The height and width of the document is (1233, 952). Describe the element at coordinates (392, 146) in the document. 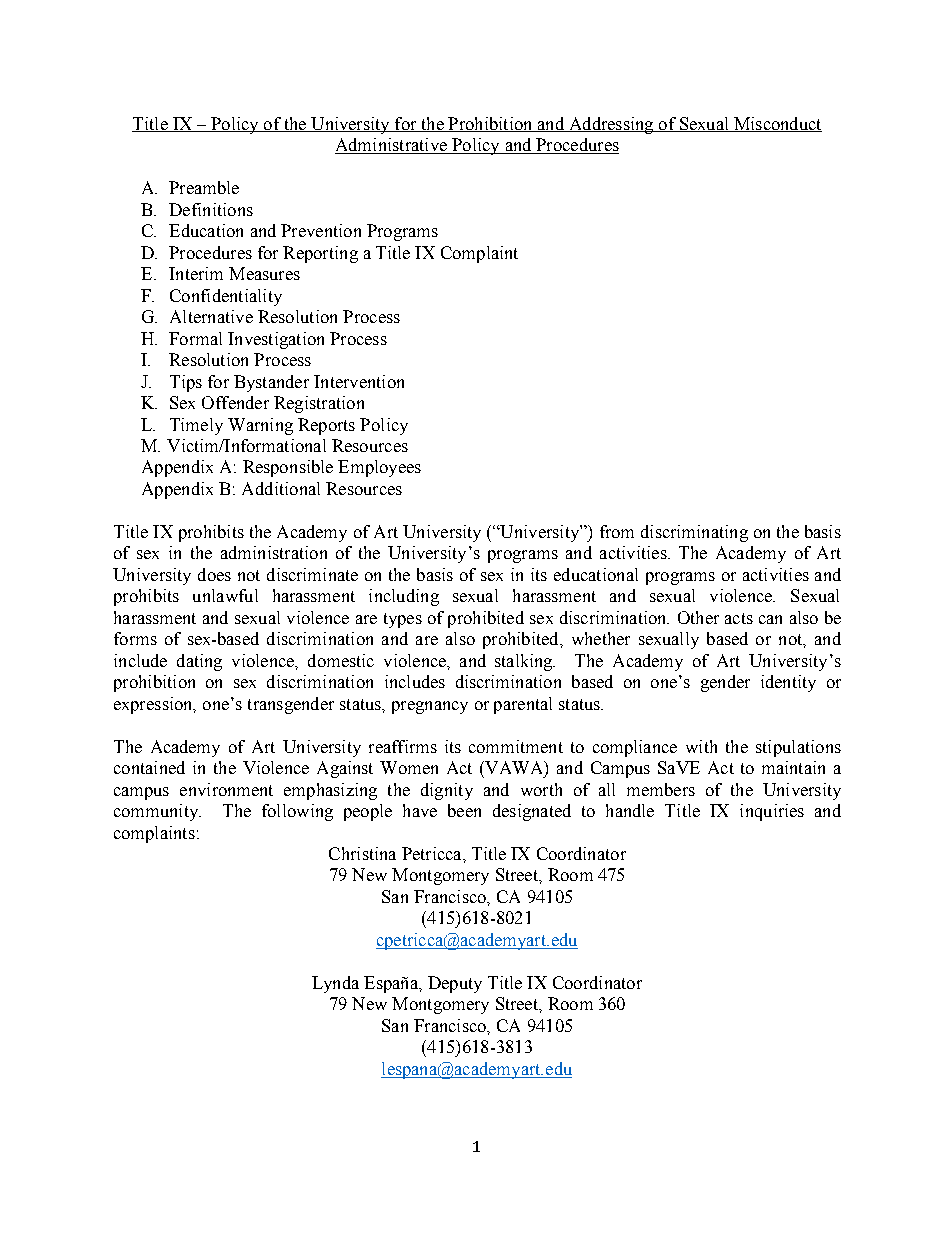

I see `Administrative` at that location.
